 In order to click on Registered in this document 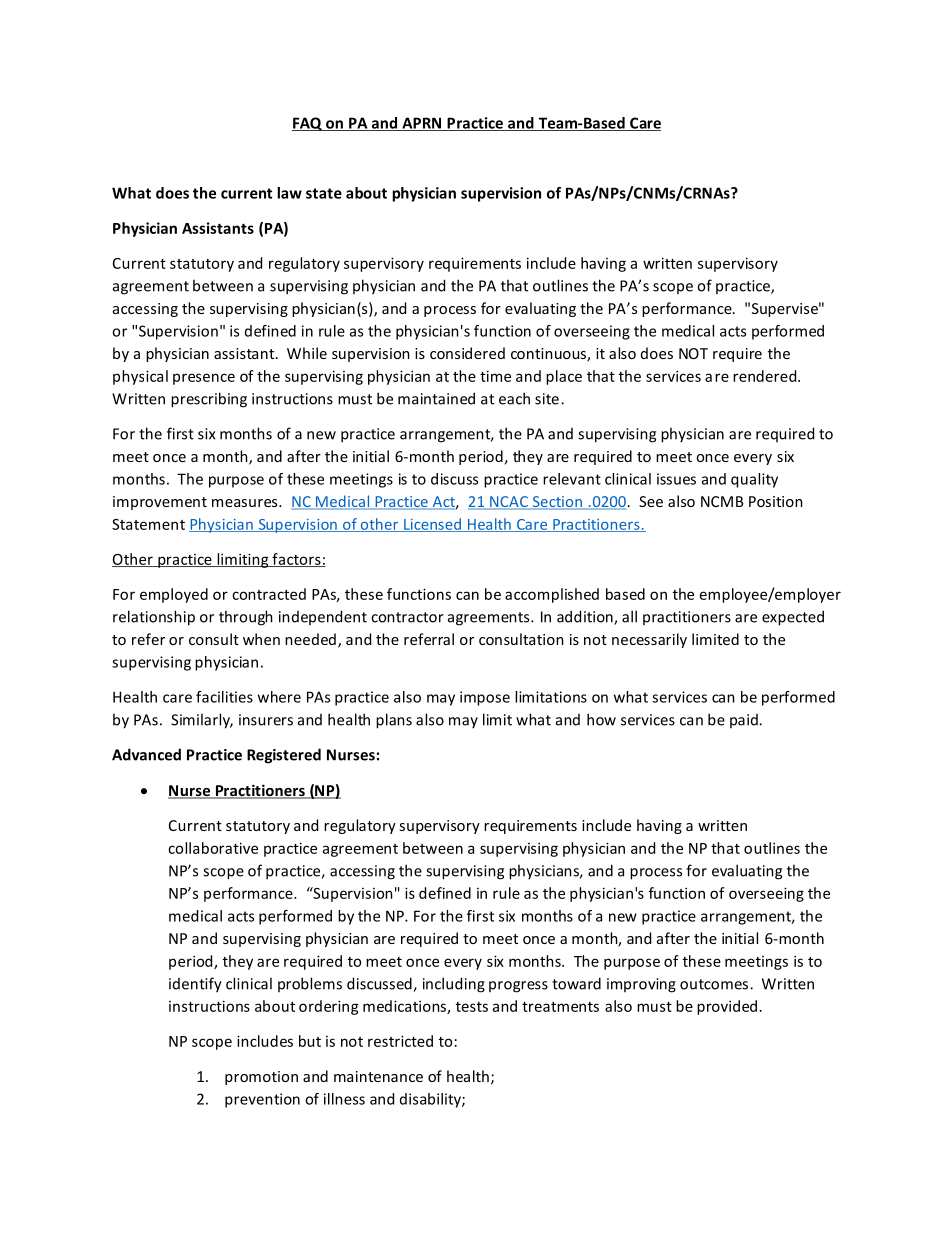, I will do `click(284, 756)`.
